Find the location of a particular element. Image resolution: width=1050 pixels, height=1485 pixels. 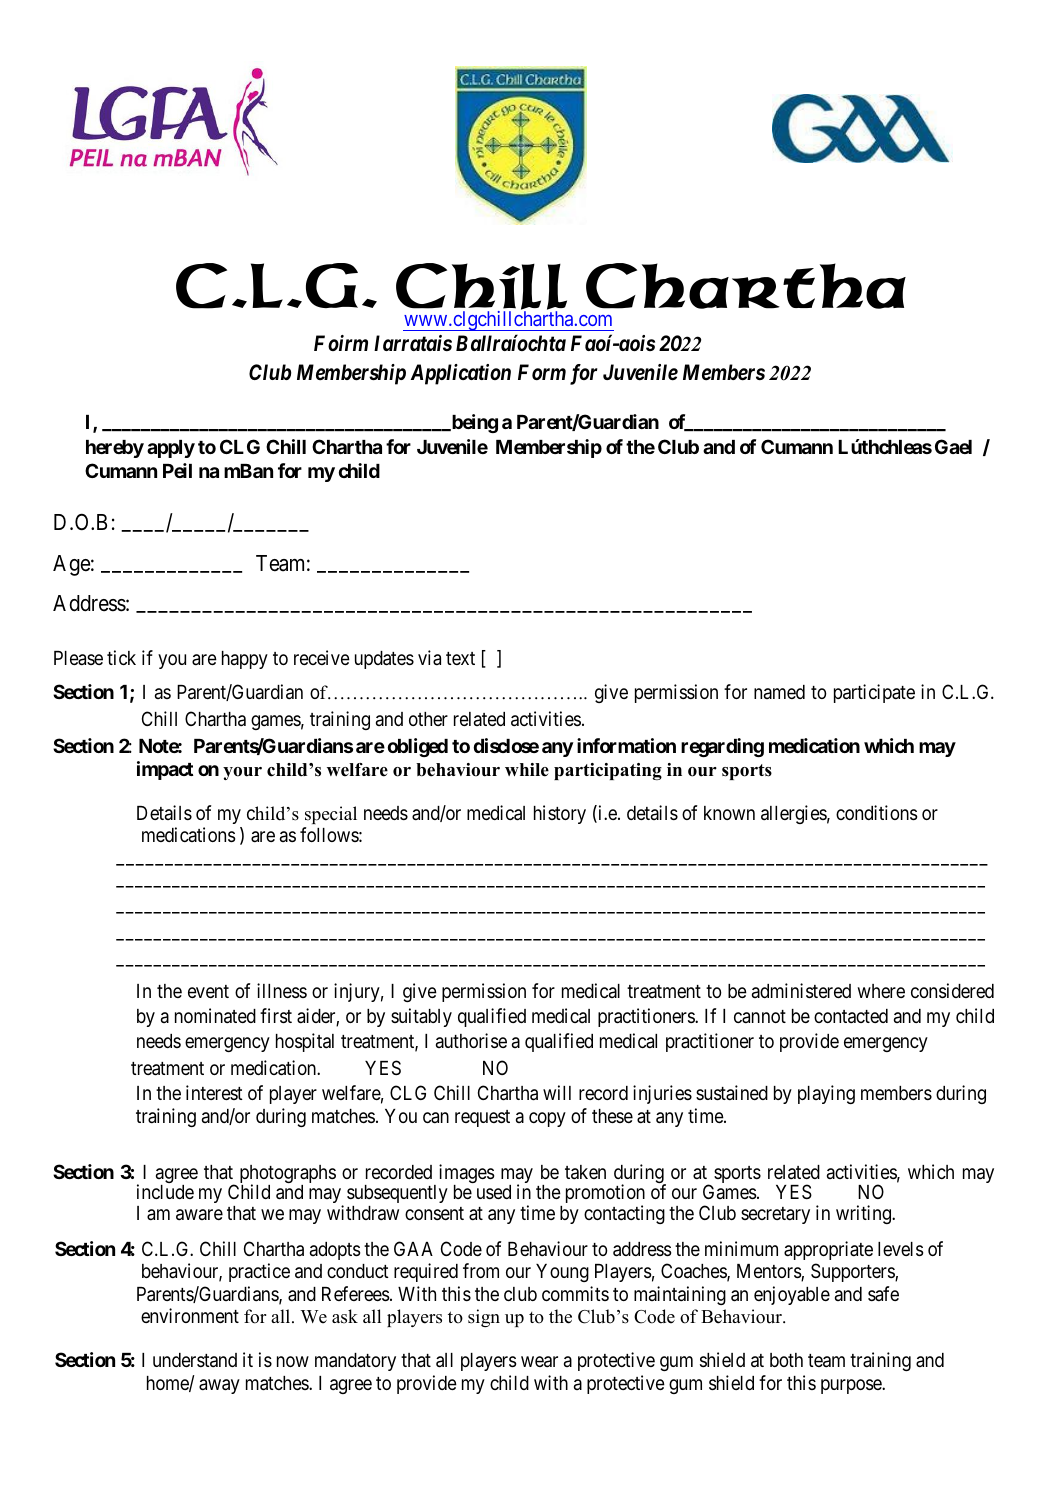

Gael is located at coordinates (953, 446).
